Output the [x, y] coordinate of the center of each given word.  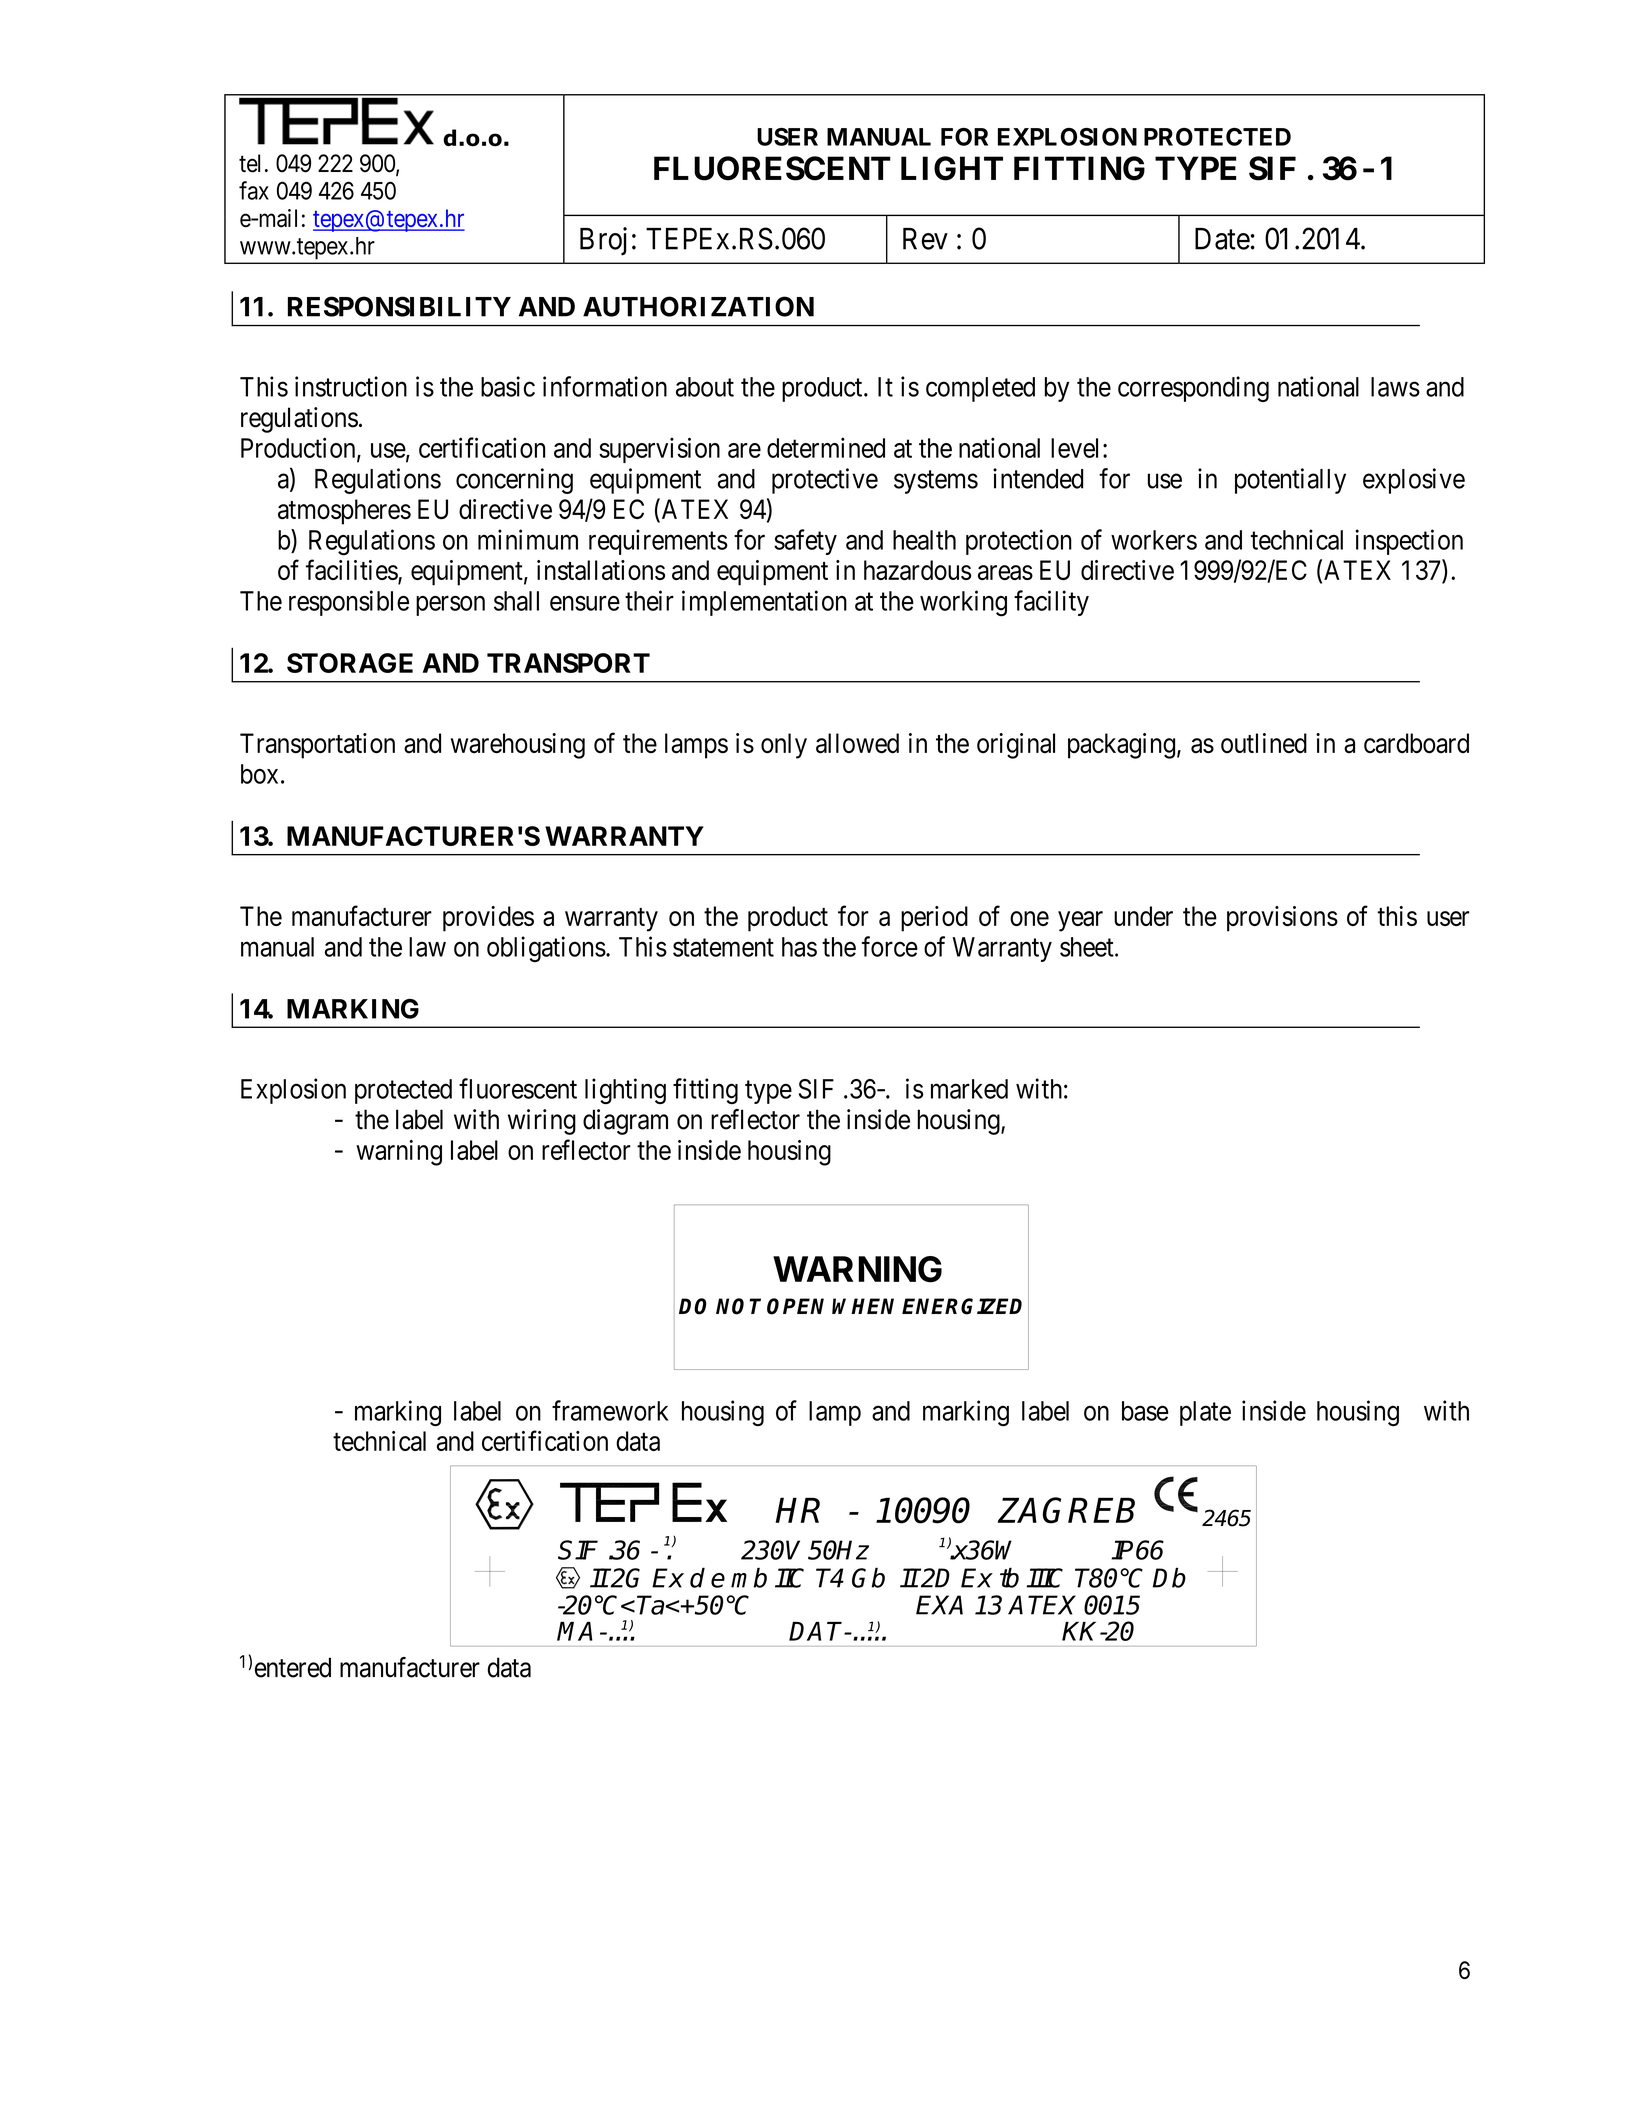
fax [254, 190]
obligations [546, 949]
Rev [925, 239]
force [890, 946]
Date [1222, 239]
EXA [939, 1605]
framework [610, 1410]
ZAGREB [1066, 1510]
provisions [1282, 919]
